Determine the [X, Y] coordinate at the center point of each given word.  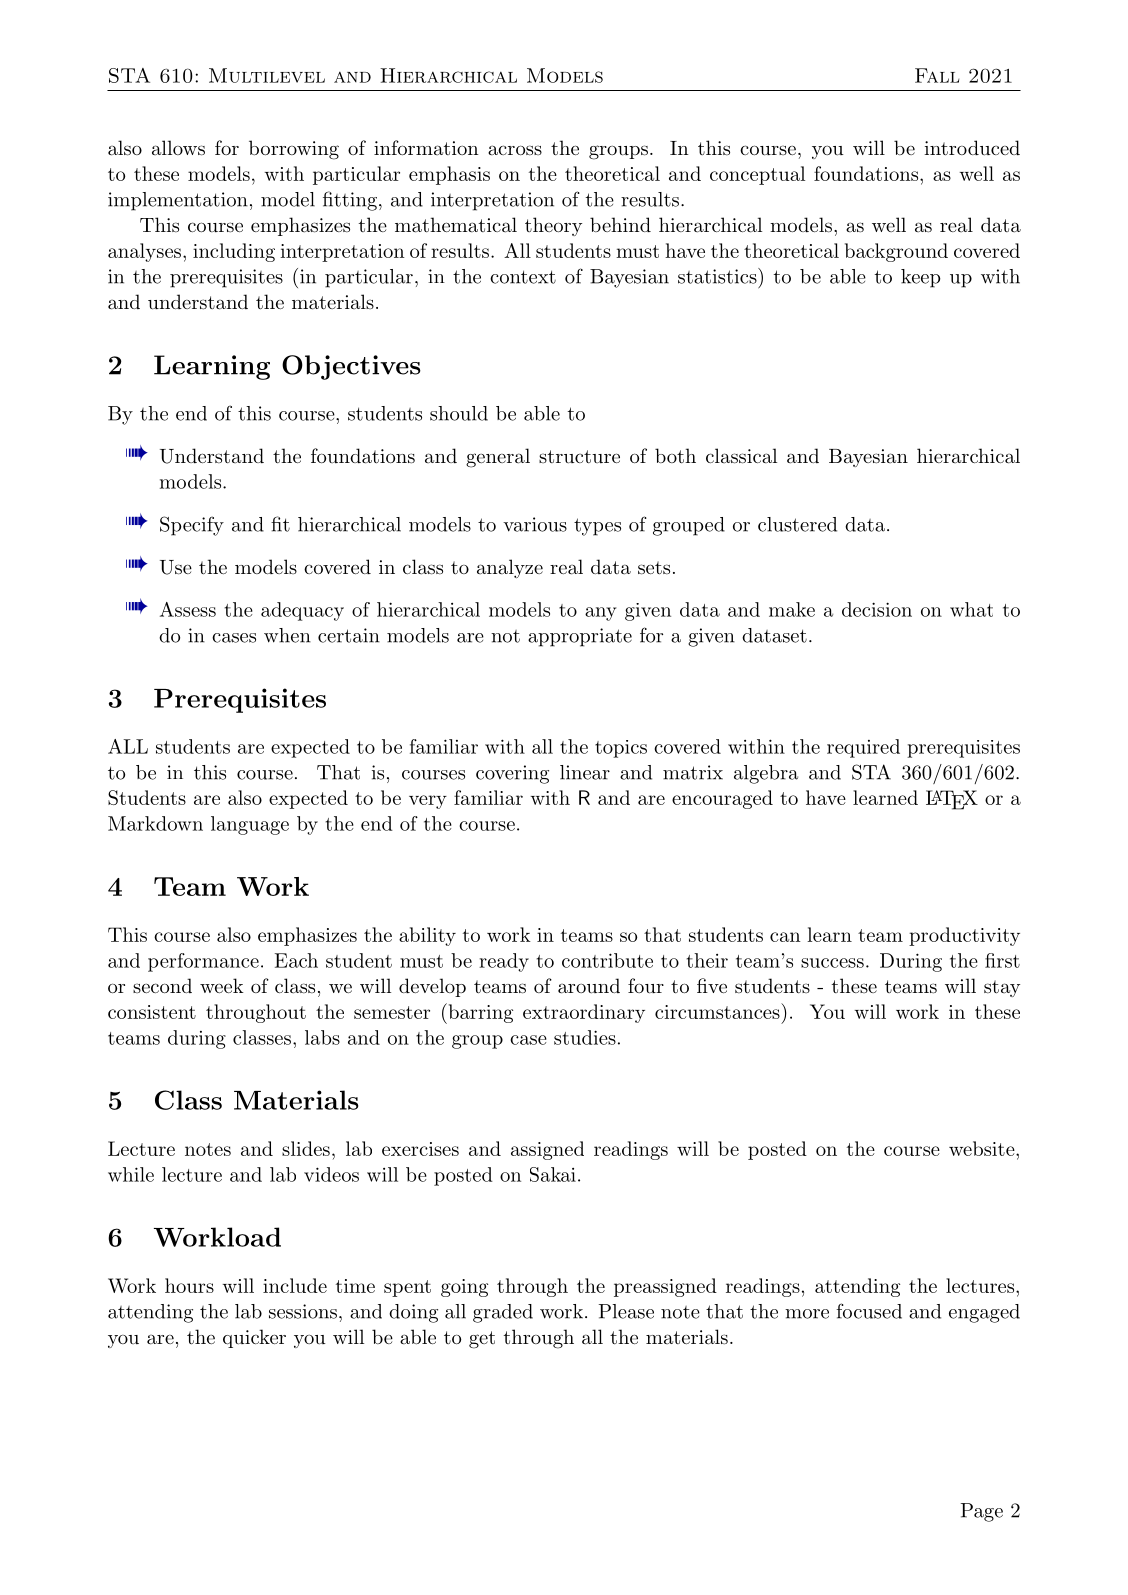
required [863, 748]
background [896, 252]
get [482, 1340]
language [250, 825]
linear [585, 772]
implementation [178, 201]
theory [553, 226]
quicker [254, 1338]
